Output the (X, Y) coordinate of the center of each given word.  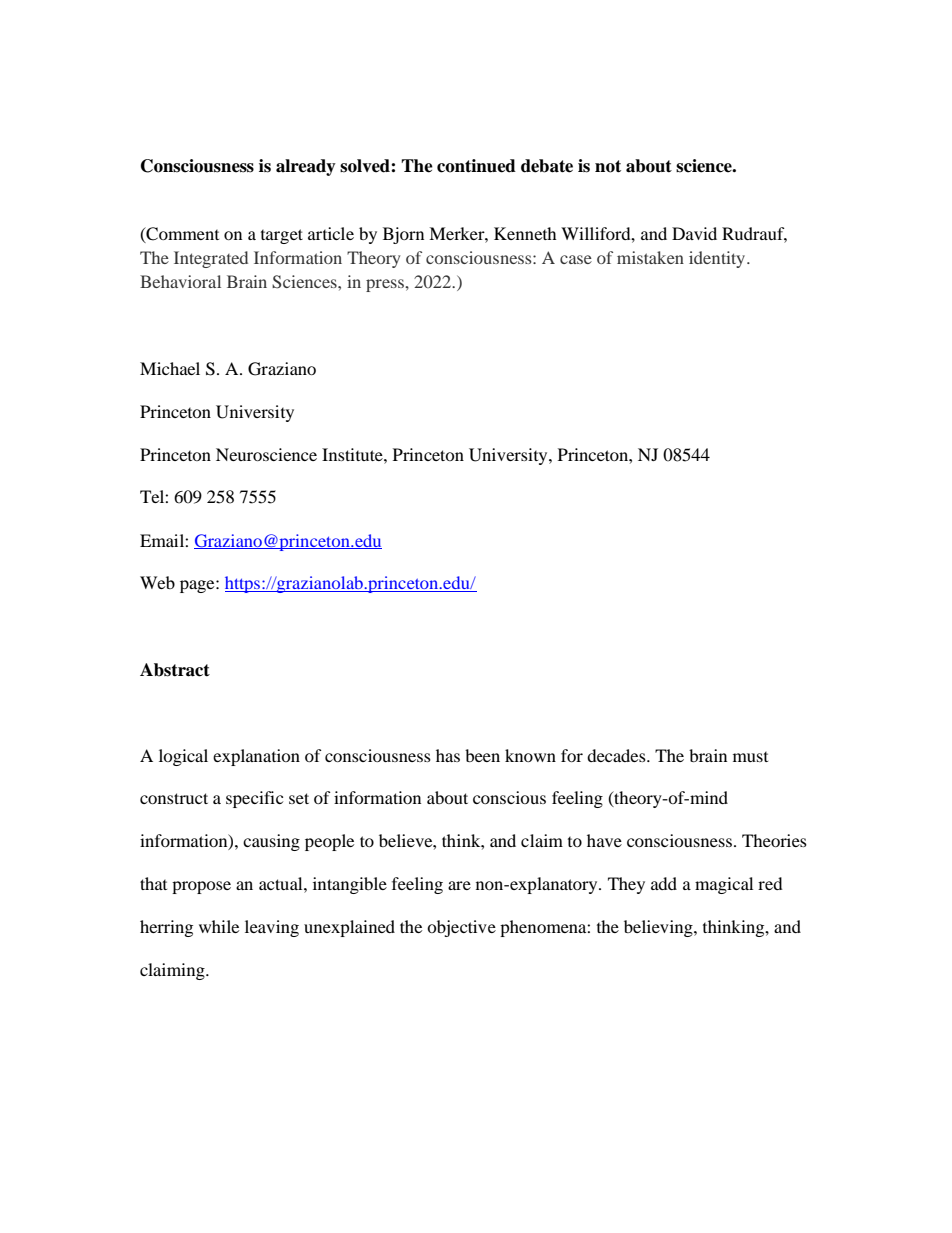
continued (476, 166)
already (306, 167)
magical (724, 885)
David (694, 233)
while (219, 926)
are (459, 885)
